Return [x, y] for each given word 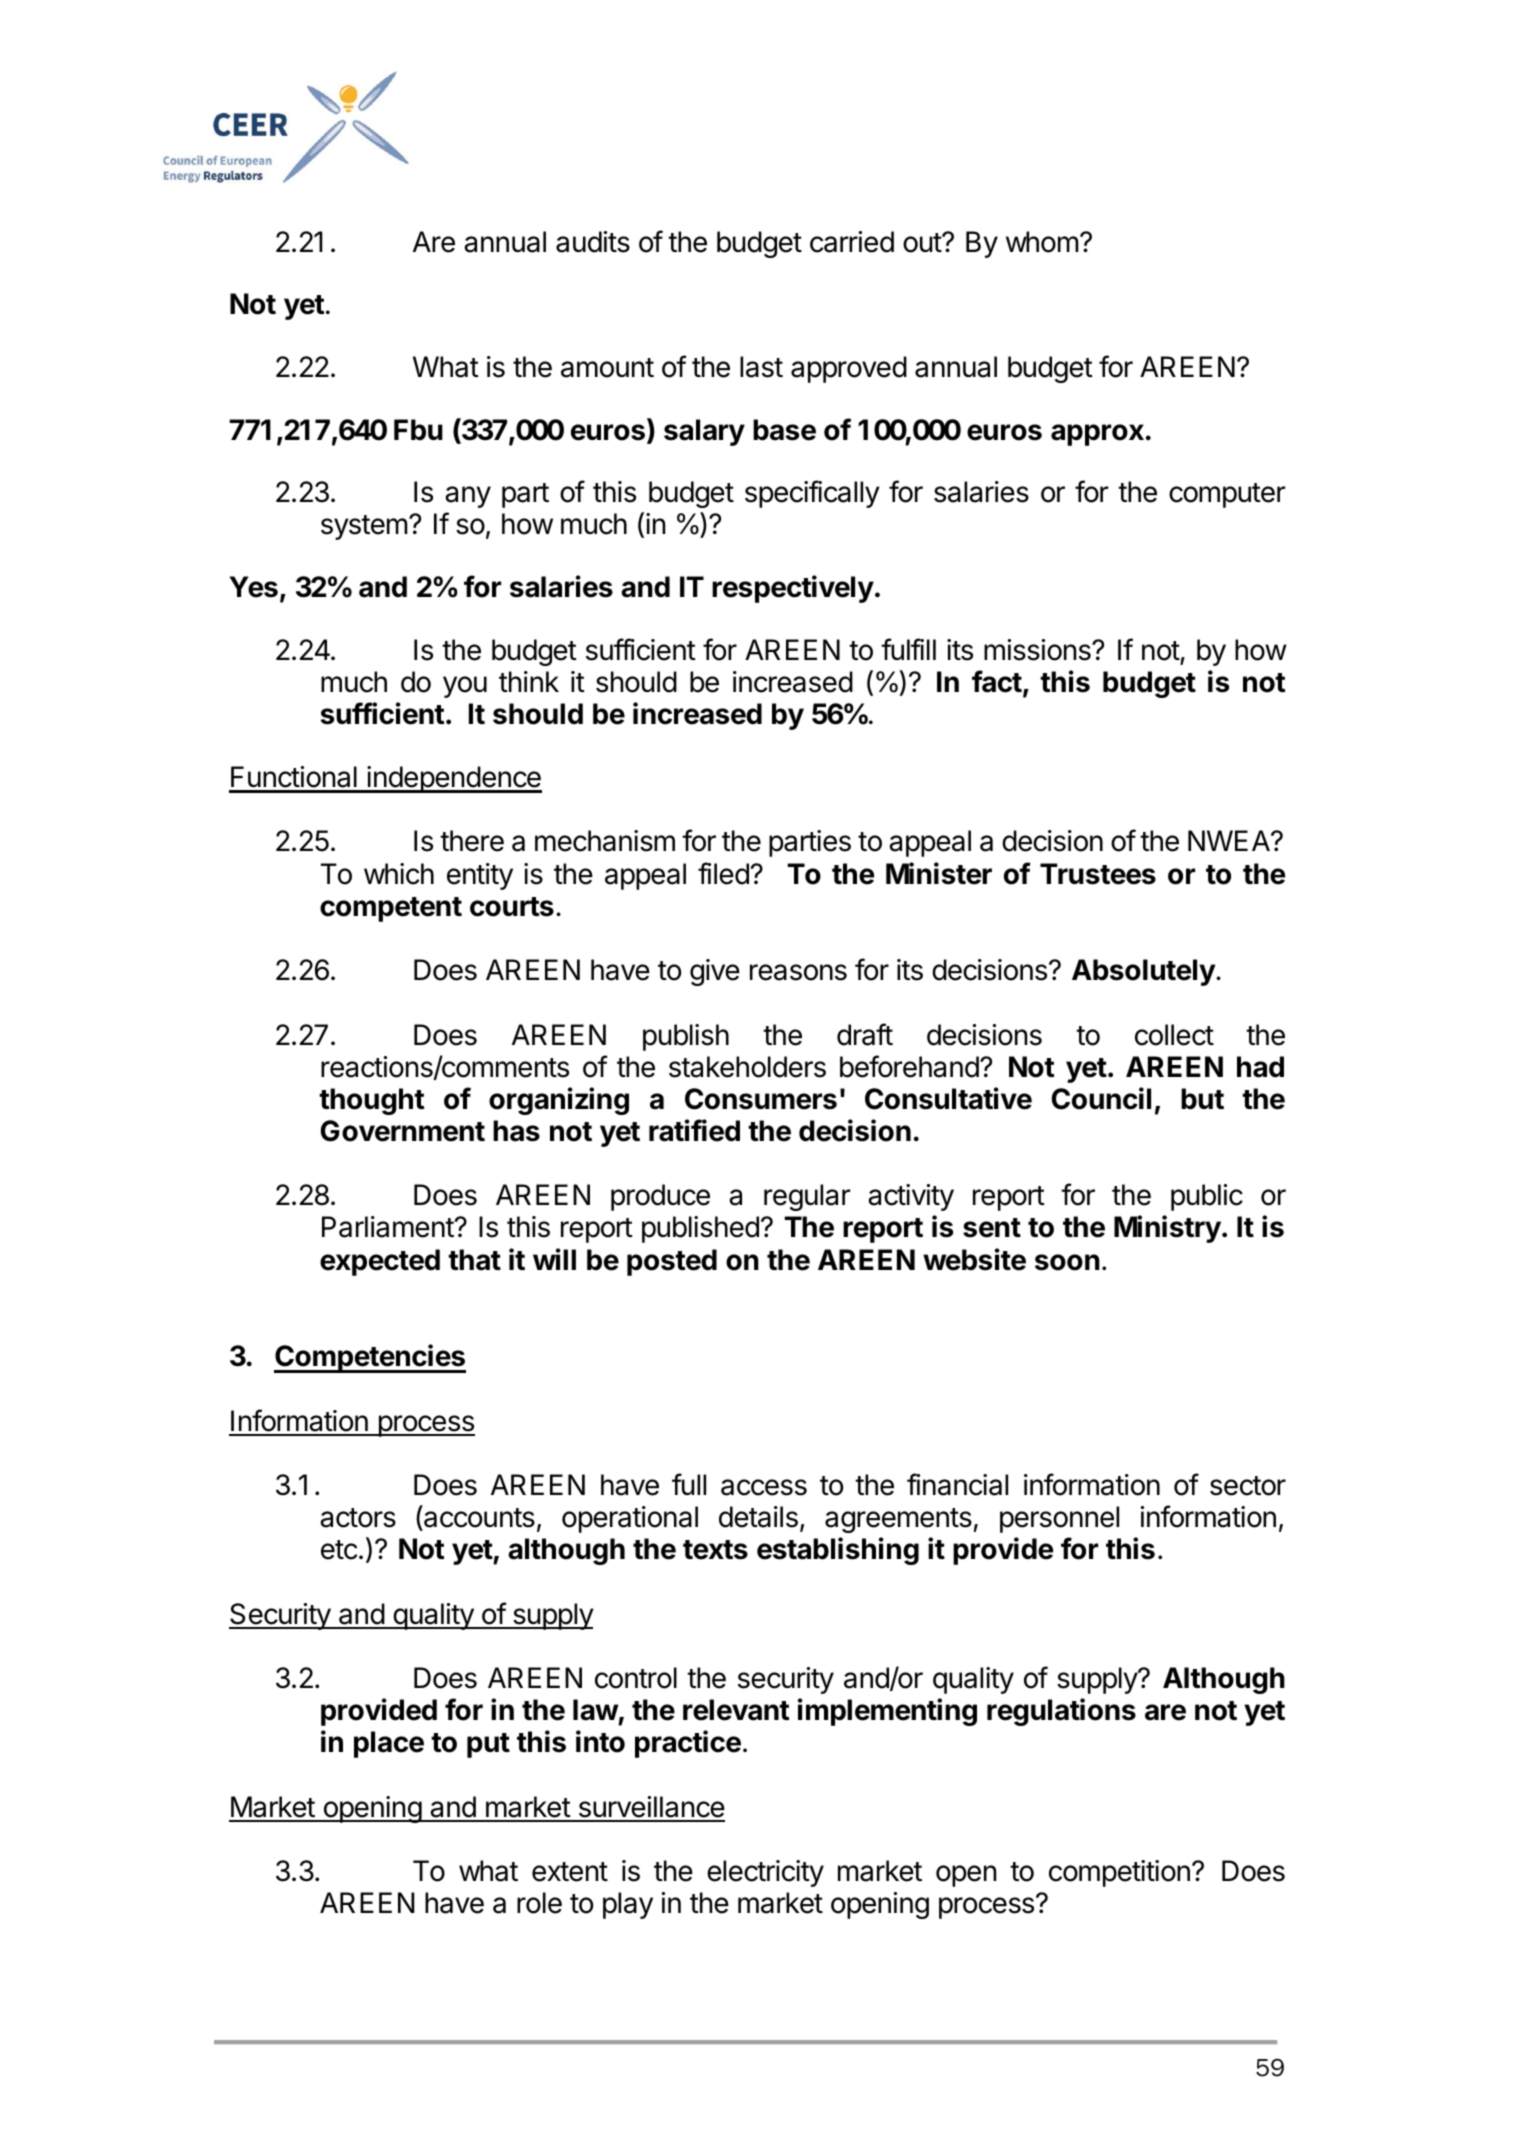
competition [1119, 1873]
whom [1042, 242]
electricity [765, 1873]
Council [1101, 1098]
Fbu [418, 430]
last [761, 367]
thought [371, 1101]
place [389, 1744]
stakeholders [747, 1067]
